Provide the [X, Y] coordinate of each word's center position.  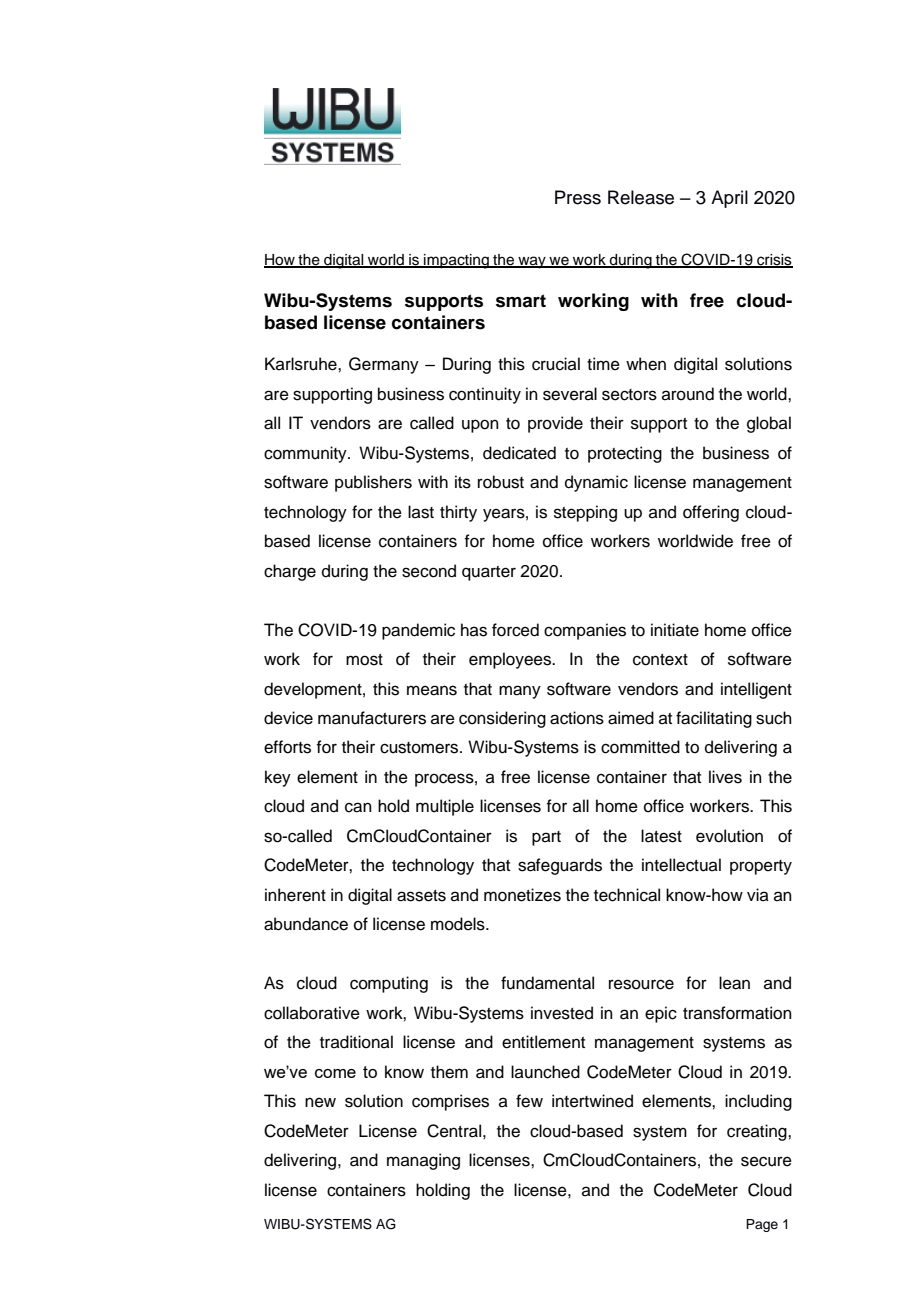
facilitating [714, 719]
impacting [456, 261]
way [532, 262]
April [729, 199]
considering [502, 719]
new [320, 1102]
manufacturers [372, 718]
